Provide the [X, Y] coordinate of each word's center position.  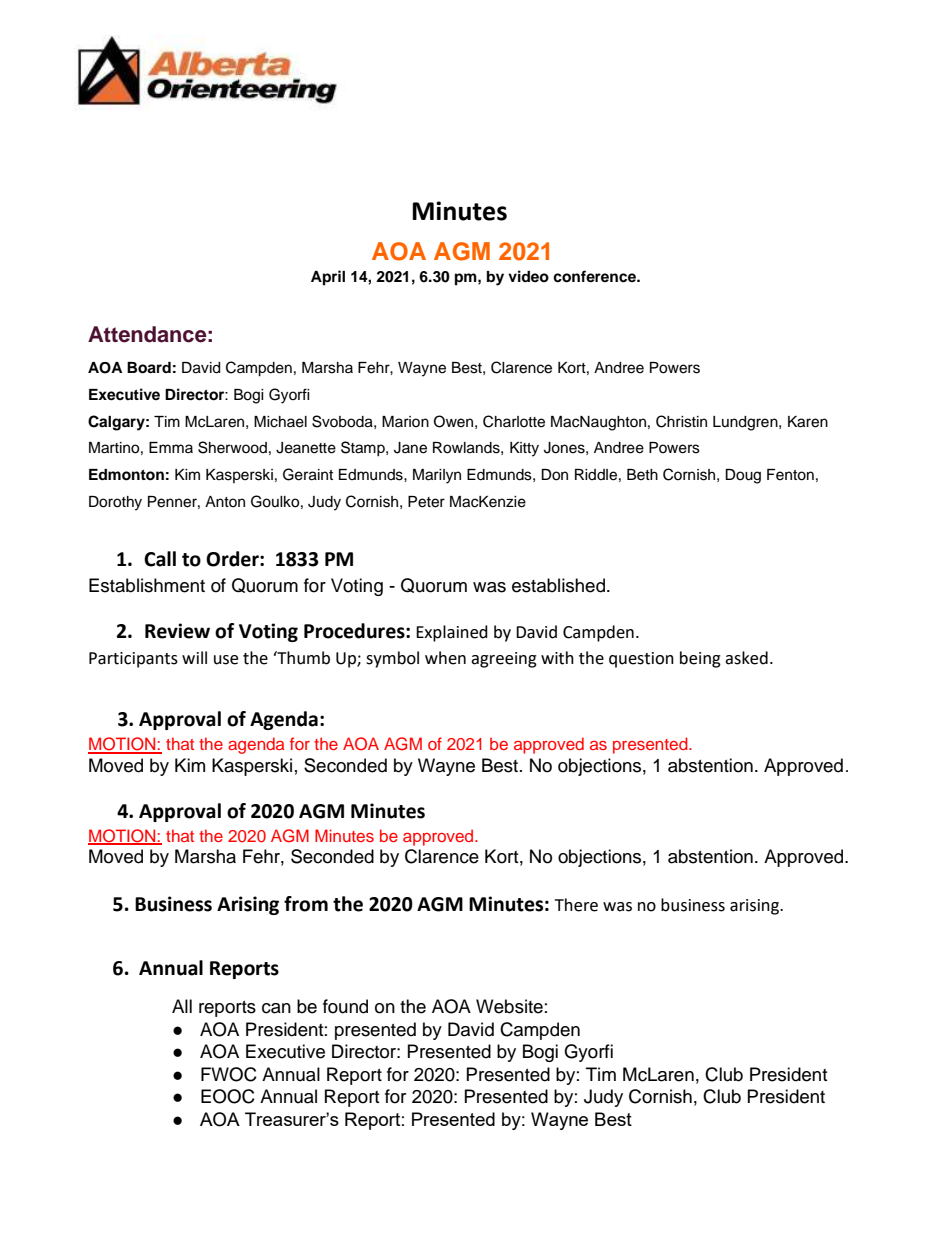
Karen [808, 422]
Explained [452, 633]
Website [509, 1006]
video [528, 276]
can [276, 1008]
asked [746, 658]
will [194, 657]
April [328, 278]
